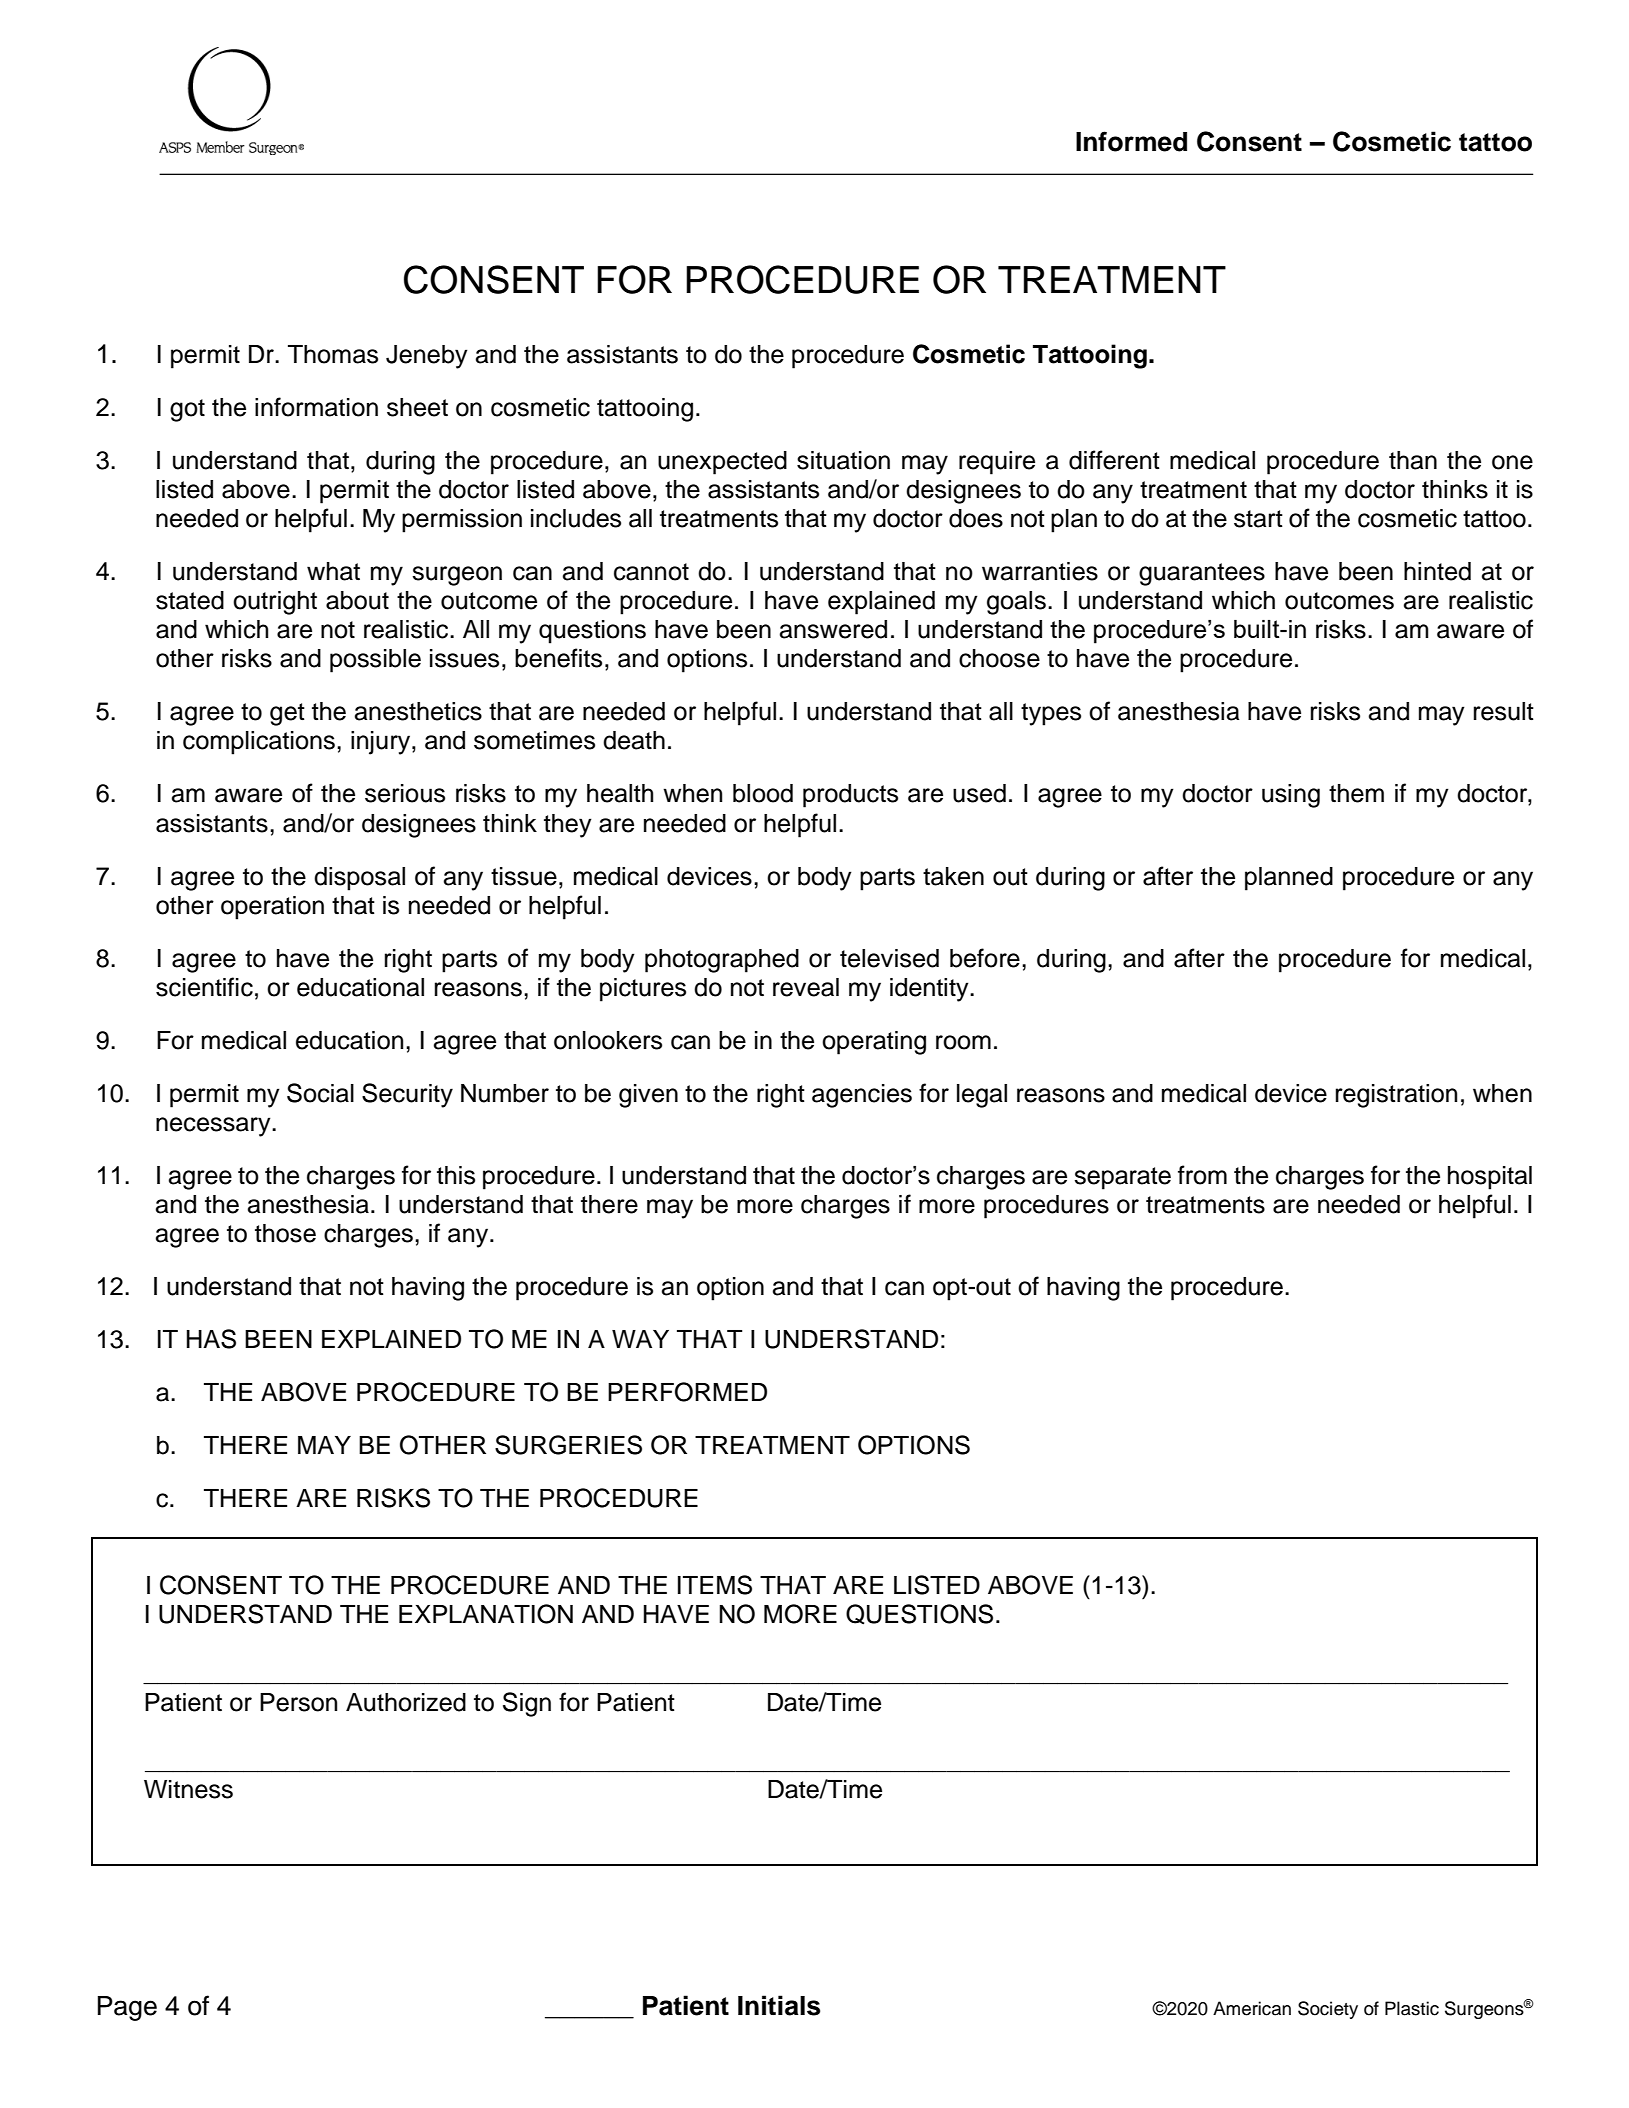 This screenshot has height=2108, width=1629. Describe the element at coordinates (211, 1339) in the screenshot. I see `HAS` at that location.
